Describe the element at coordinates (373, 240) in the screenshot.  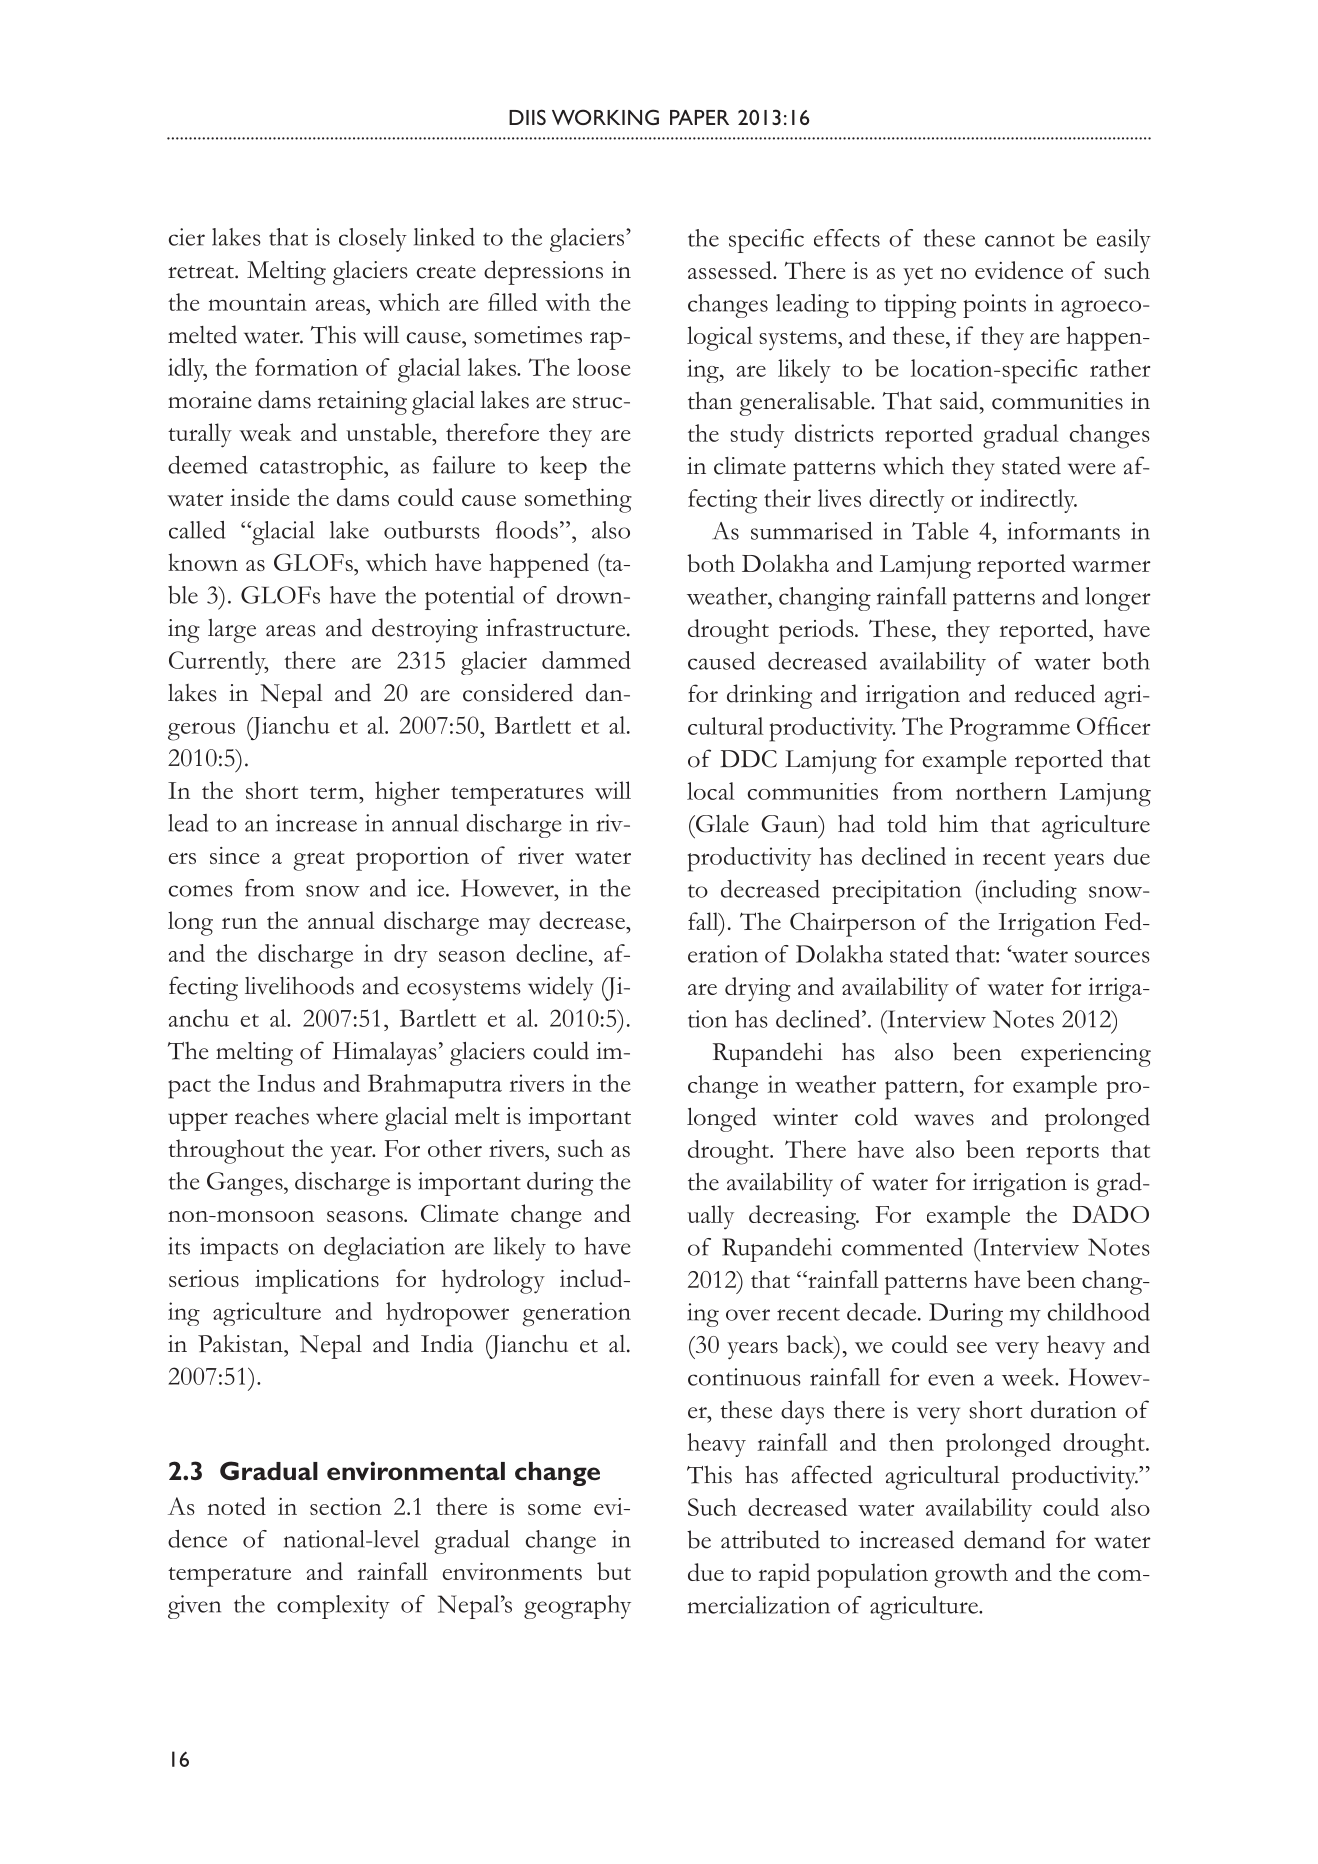
I see `closely` at that location.
